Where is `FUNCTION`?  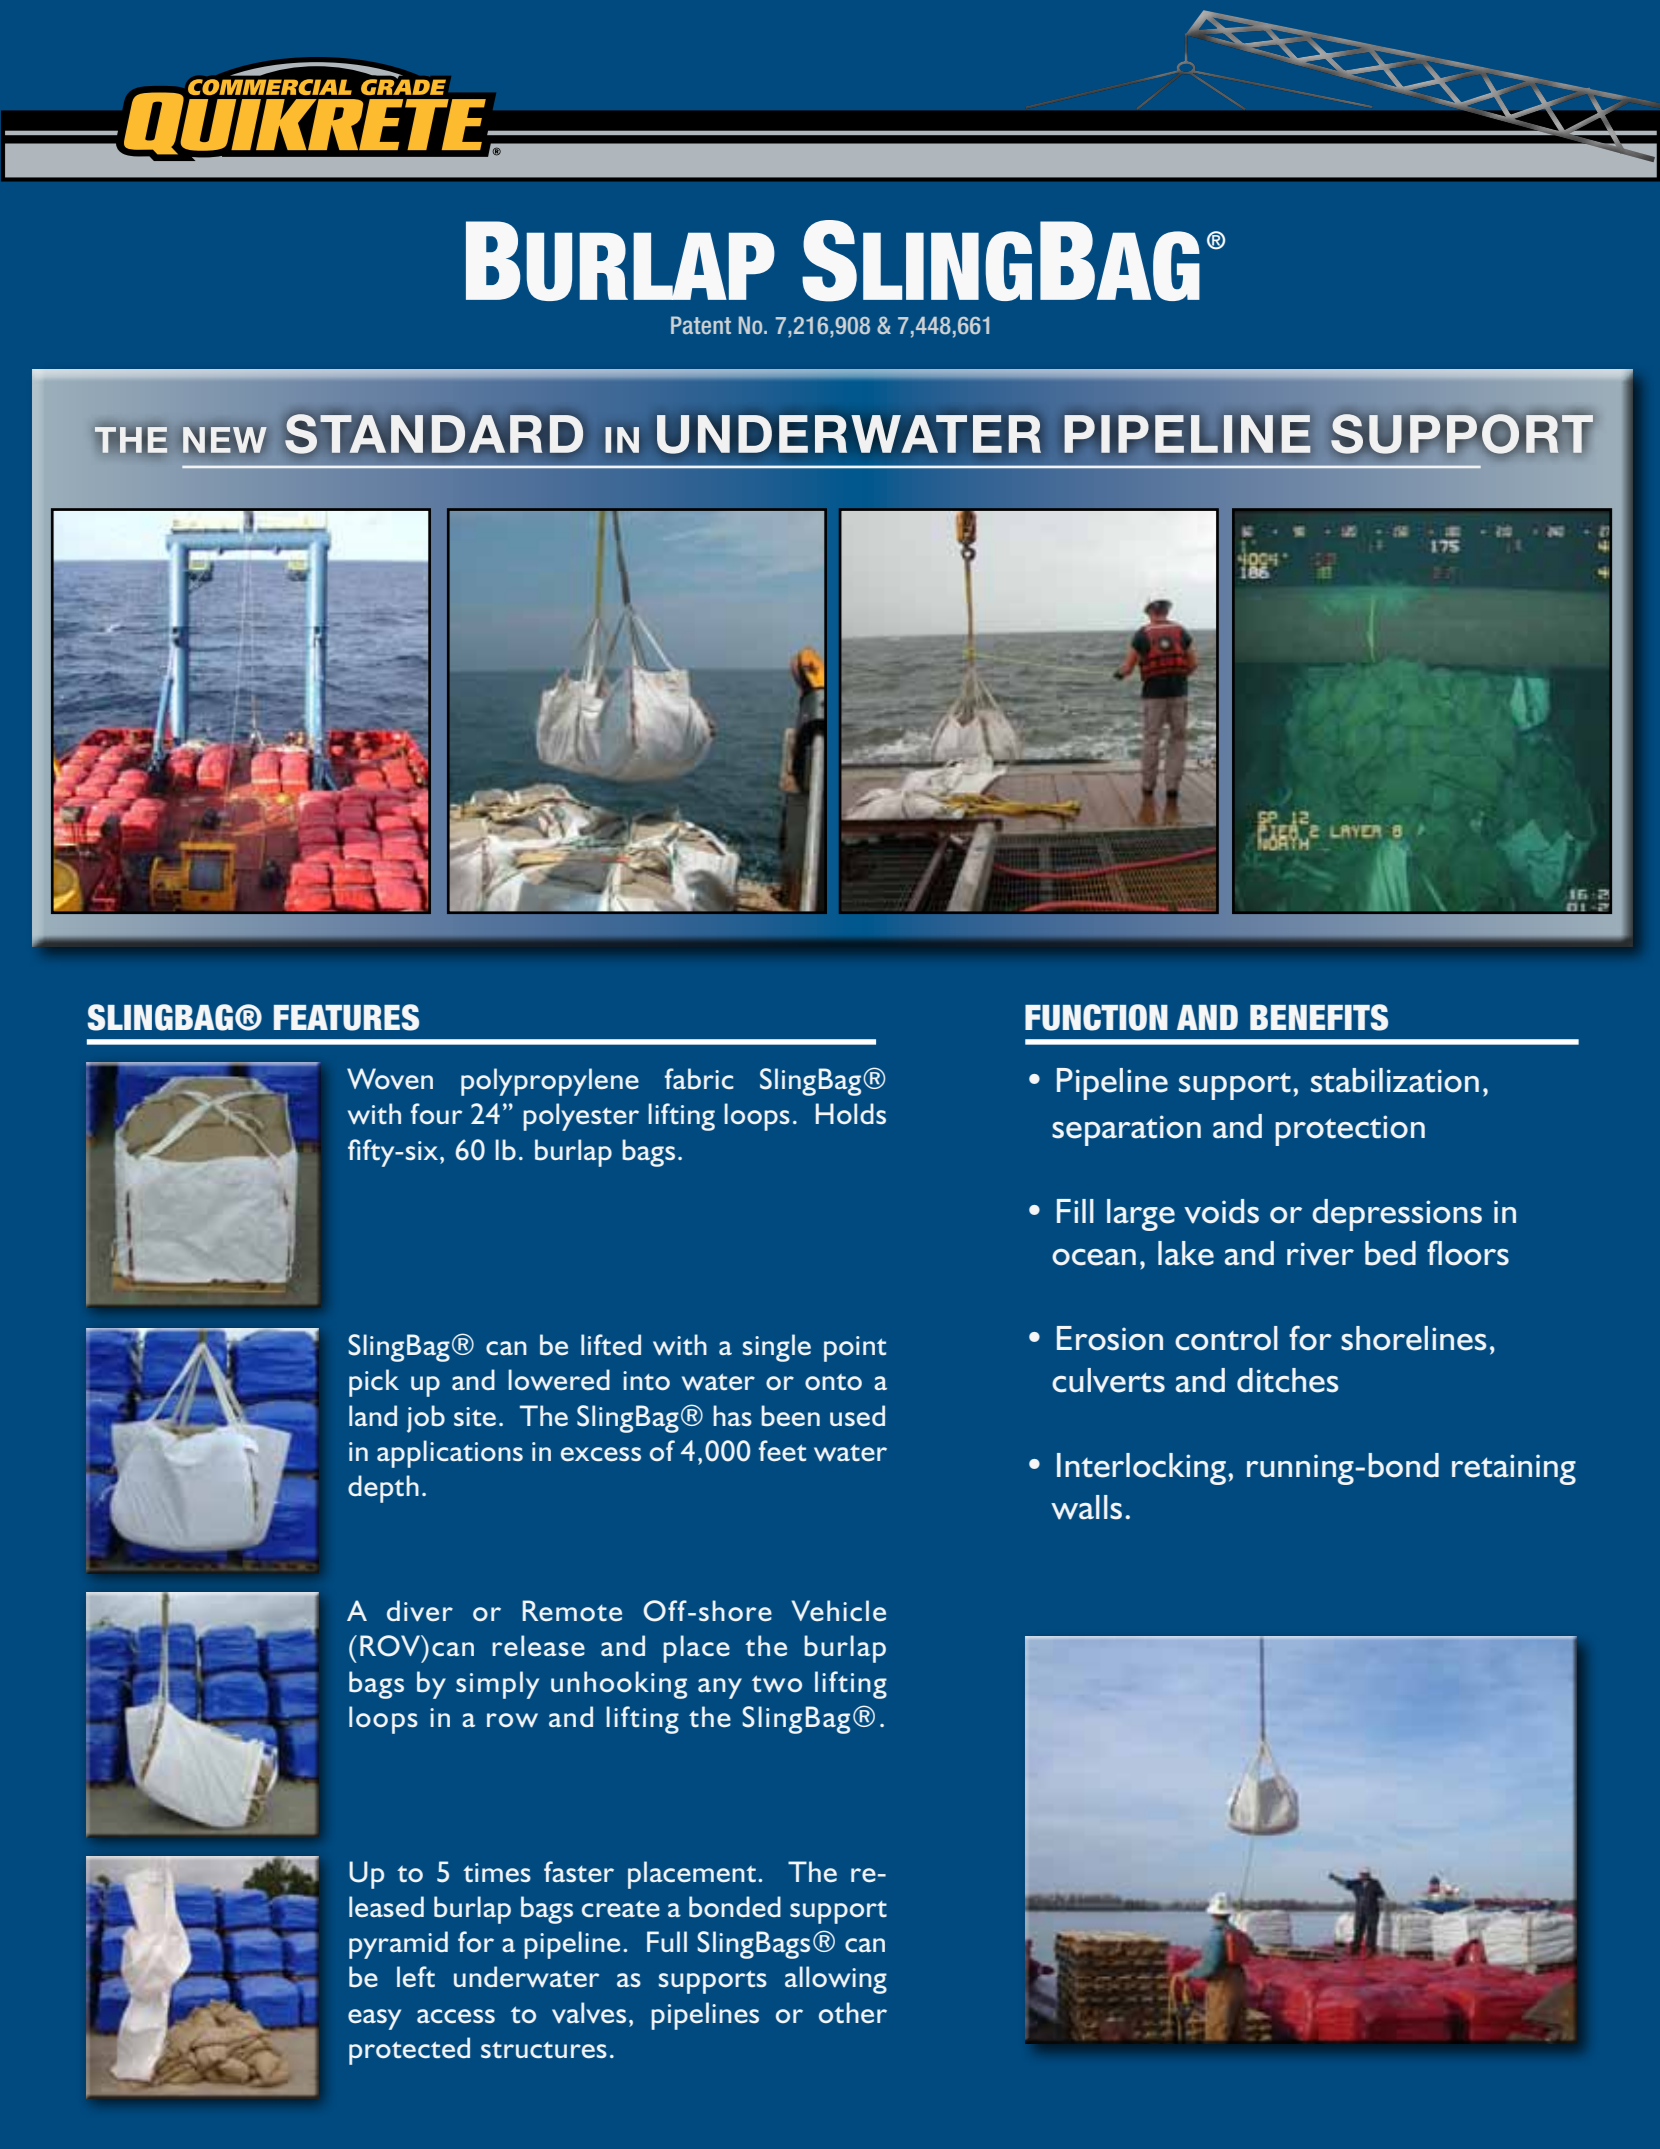 FUNCTION is located at coordinates (1096, 1017).
